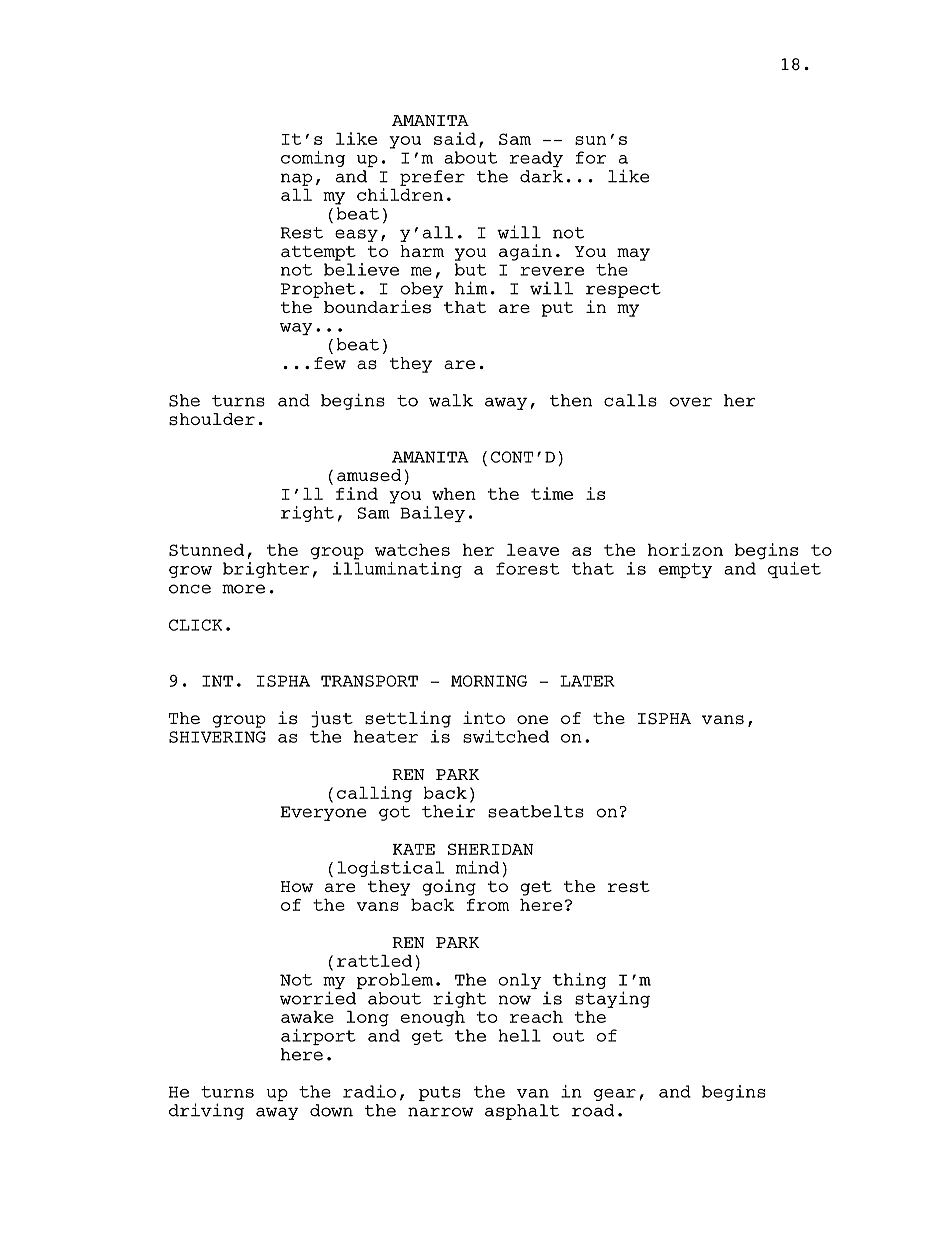 The image size is (952, 1233). I want to click on MORNING, so click(489, 681).
